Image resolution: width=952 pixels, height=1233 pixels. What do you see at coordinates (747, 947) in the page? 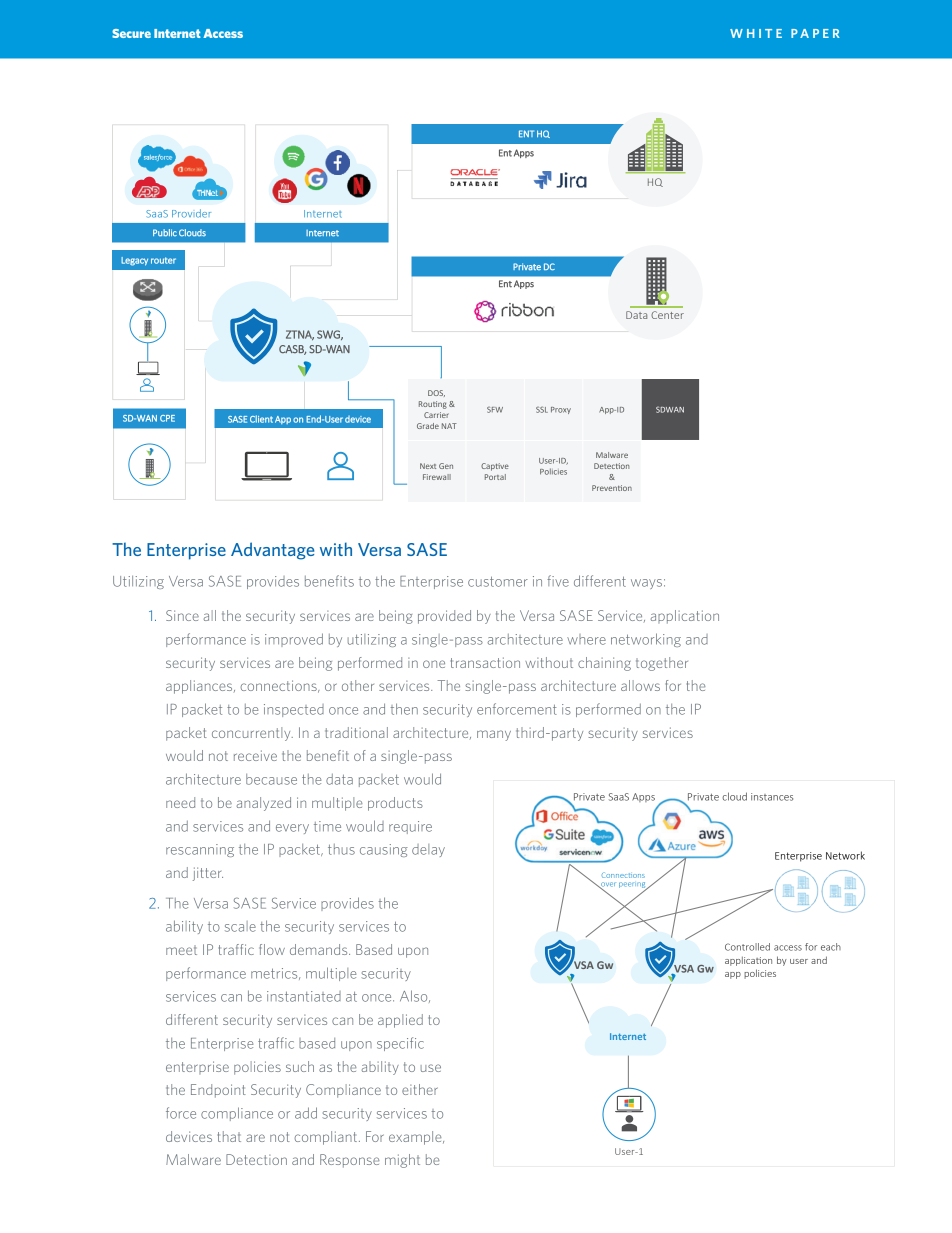
I see `Controlled` at bounding box center [747, 947].
